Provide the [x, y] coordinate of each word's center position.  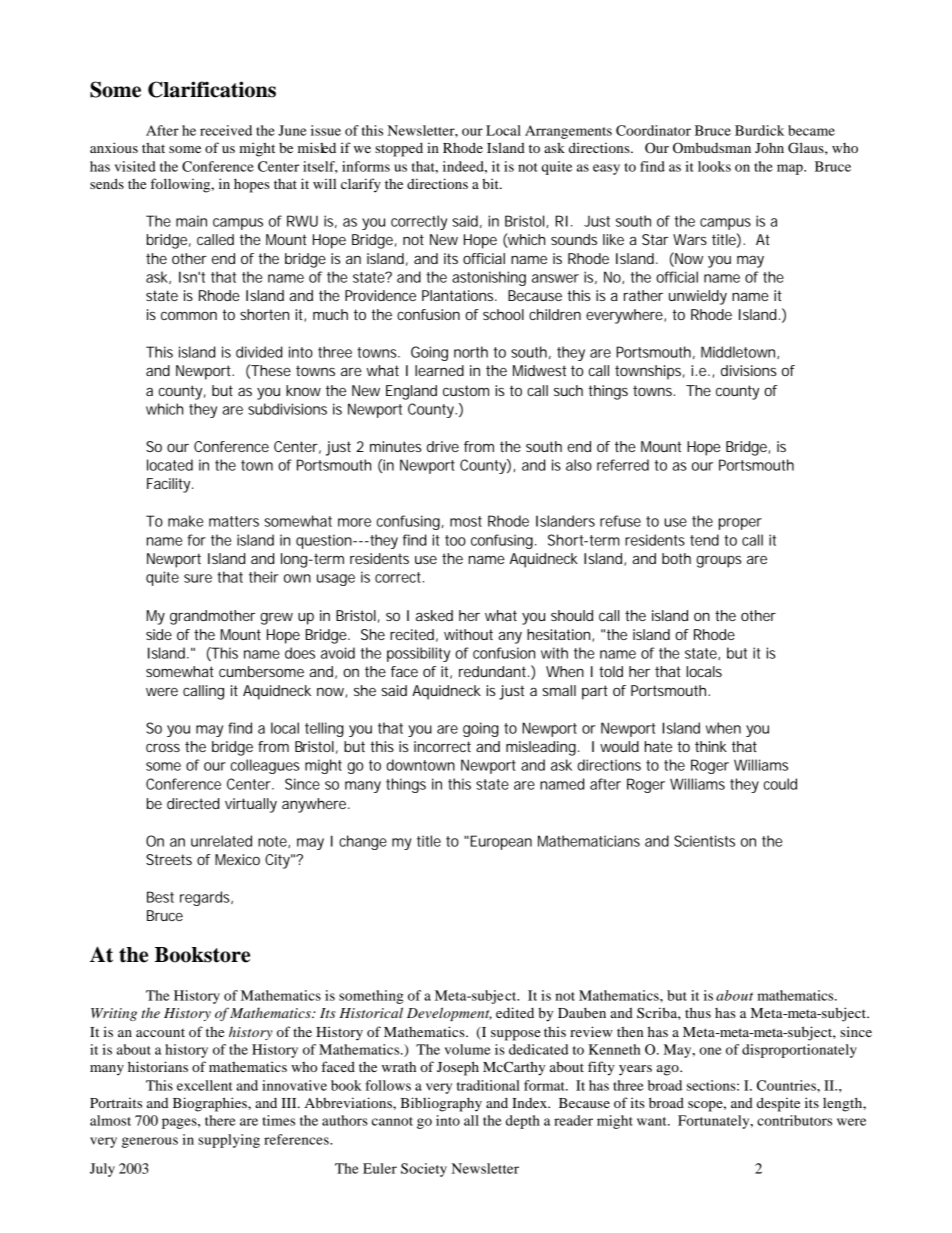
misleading [541, 748]
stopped [399, 149]
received [226, 130]
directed [193, 803]
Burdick [759, 130]
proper [740, 524]
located [170, 465]
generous [150, 1142]
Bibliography [441, 1104]
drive [443, 446]
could [780, 784]
